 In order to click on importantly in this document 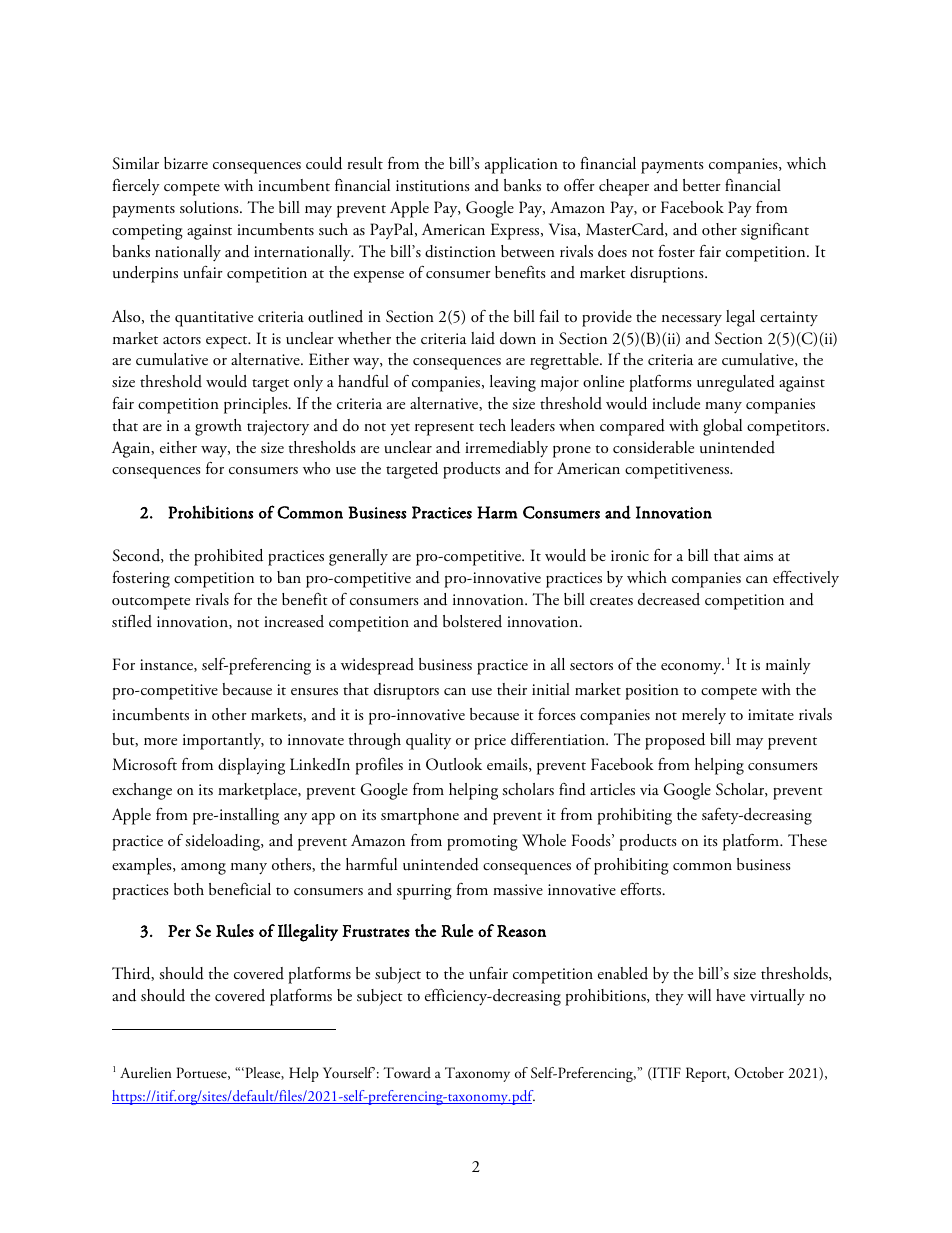, I will do `click(223, 741)`.
